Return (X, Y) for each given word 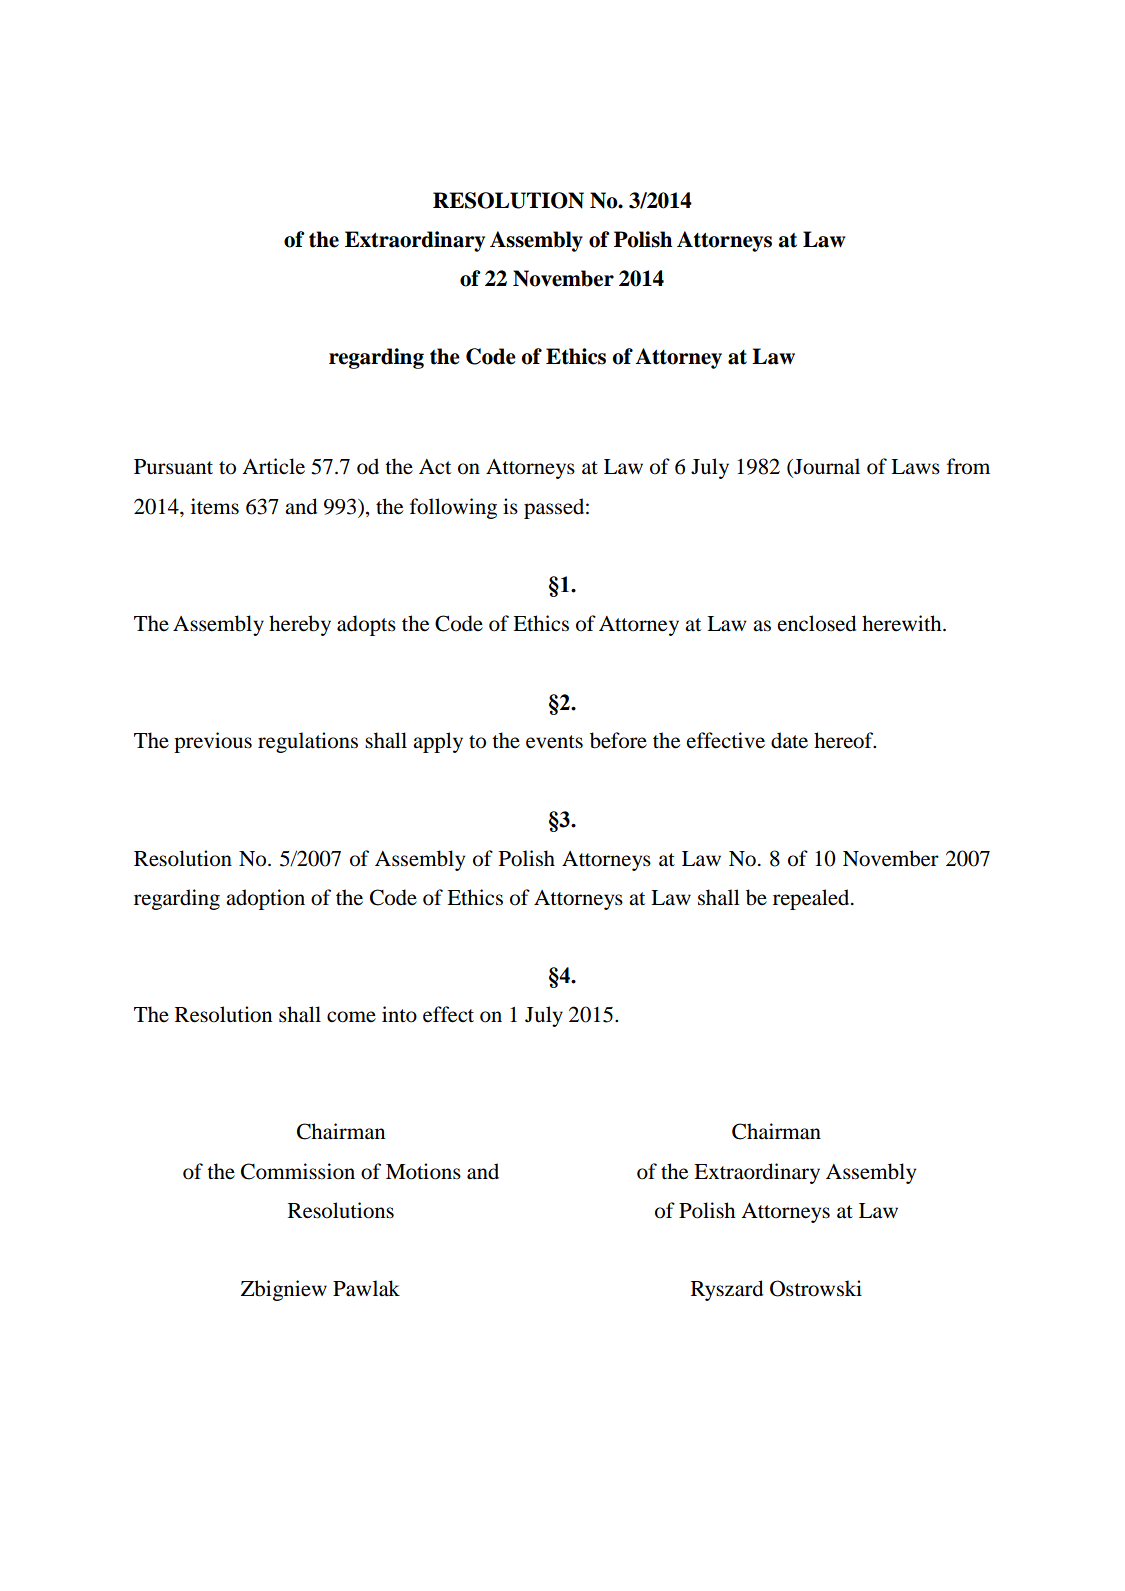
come (351, 1017)
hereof (845, 740)
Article (273, 466)
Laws (915, 467)
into (399, 1014)
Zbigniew (284, 1290)
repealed (812, 899)
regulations (308, 742)
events (554, 742)
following (453, 508)
